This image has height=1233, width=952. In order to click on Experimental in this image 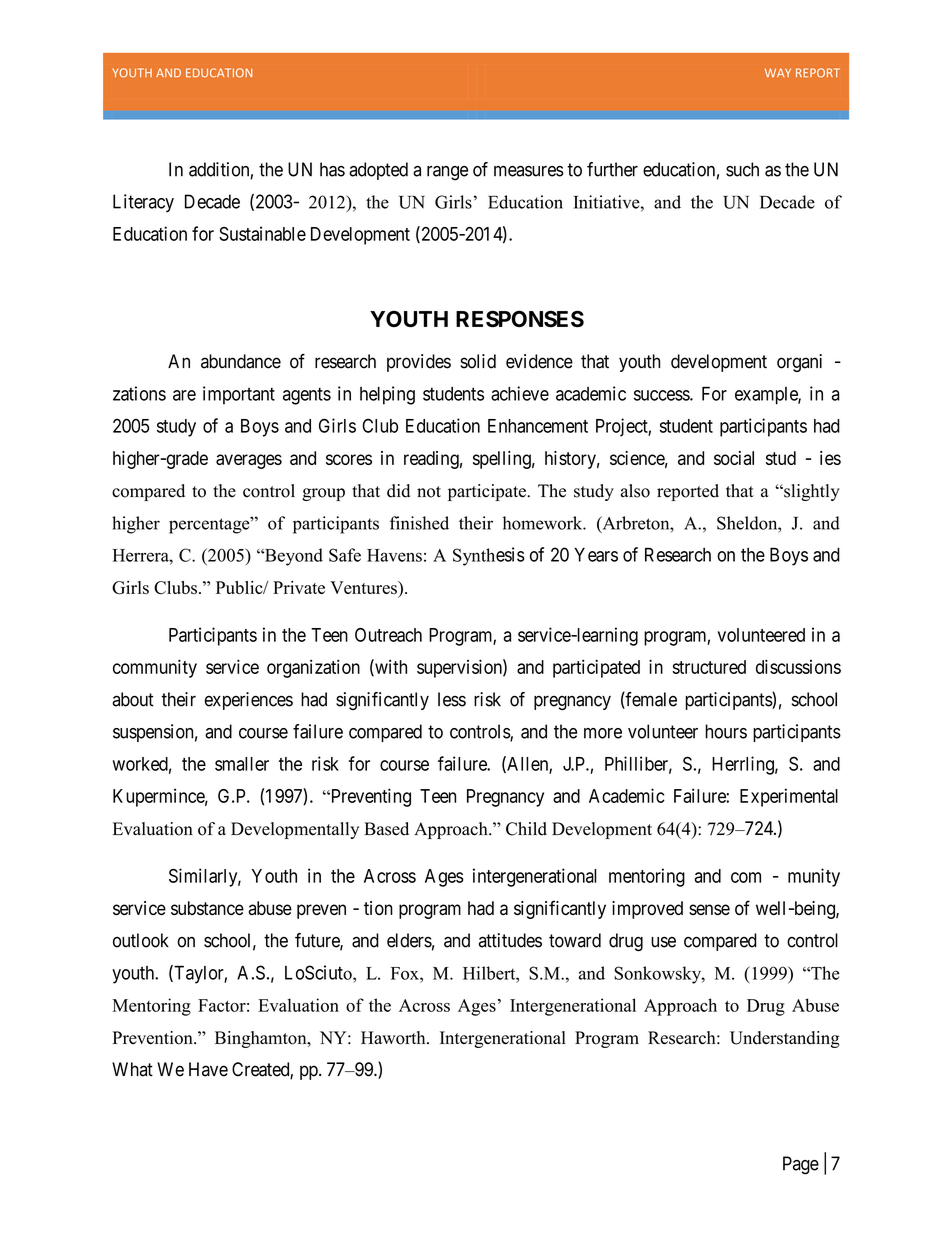, I will do `click(789, 797)`.
